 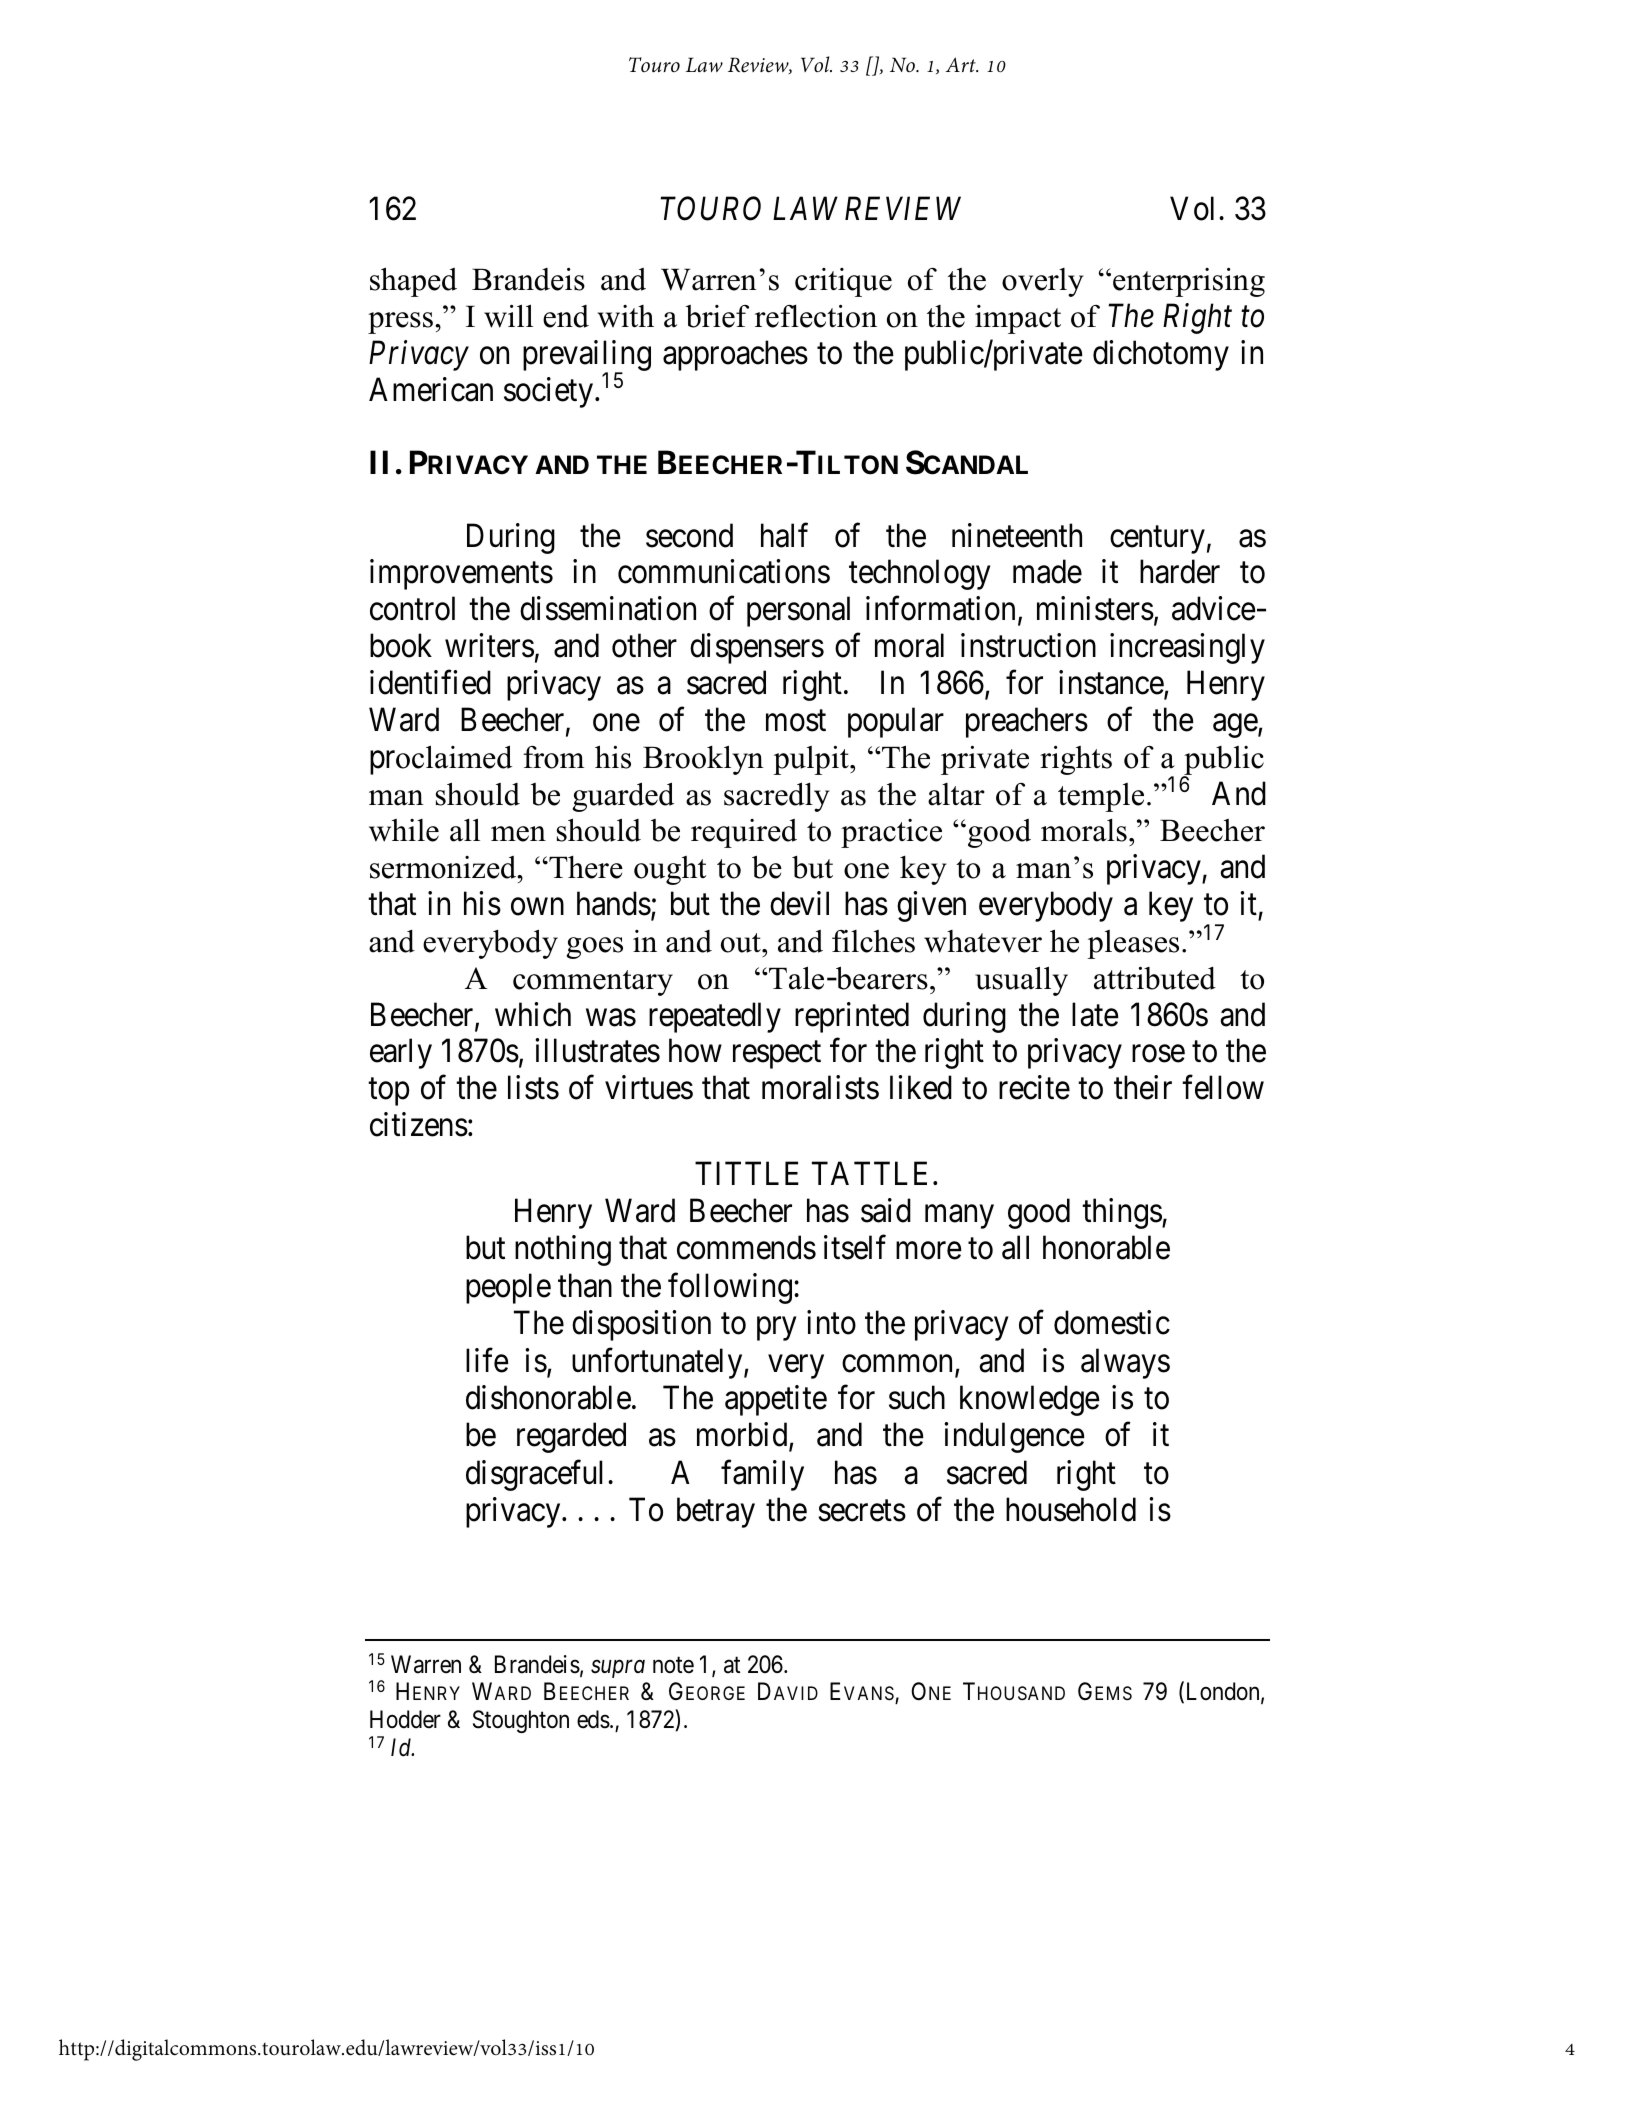 What do you see at coordinates (962, 64) in the page?
I see `Art` at bounding box center [962, 64].
